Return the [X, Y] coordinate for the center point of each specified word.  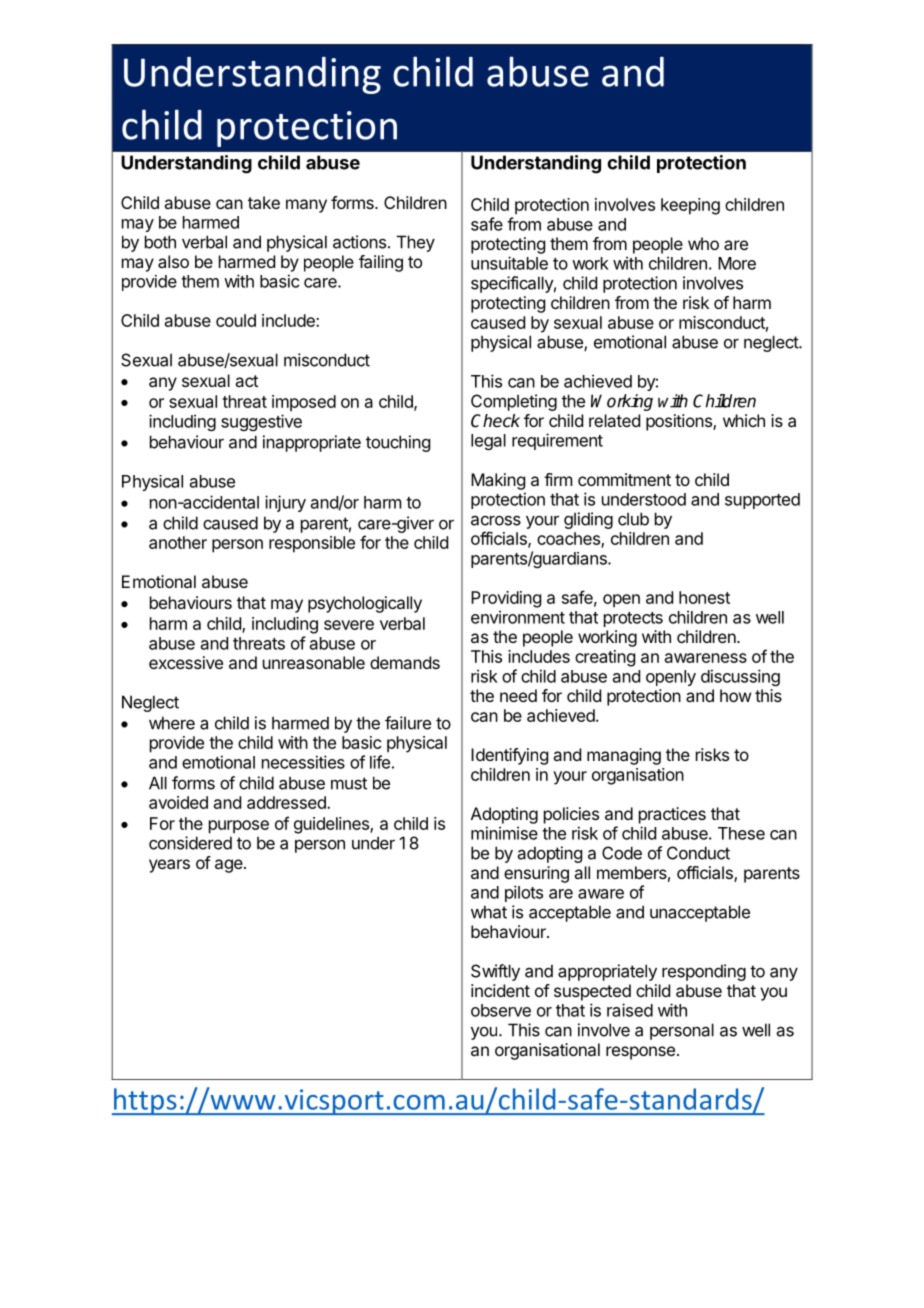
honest [704, 597]
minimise [504, 833]
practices [672, 815]
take [264, 202]
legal [488, 442]
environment [518, 617]
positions [680, 422]
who [703, 243]
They [416, 243]
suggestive [261, 422]
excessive [186, 662]
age [229, 866]
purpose [239, 827]
